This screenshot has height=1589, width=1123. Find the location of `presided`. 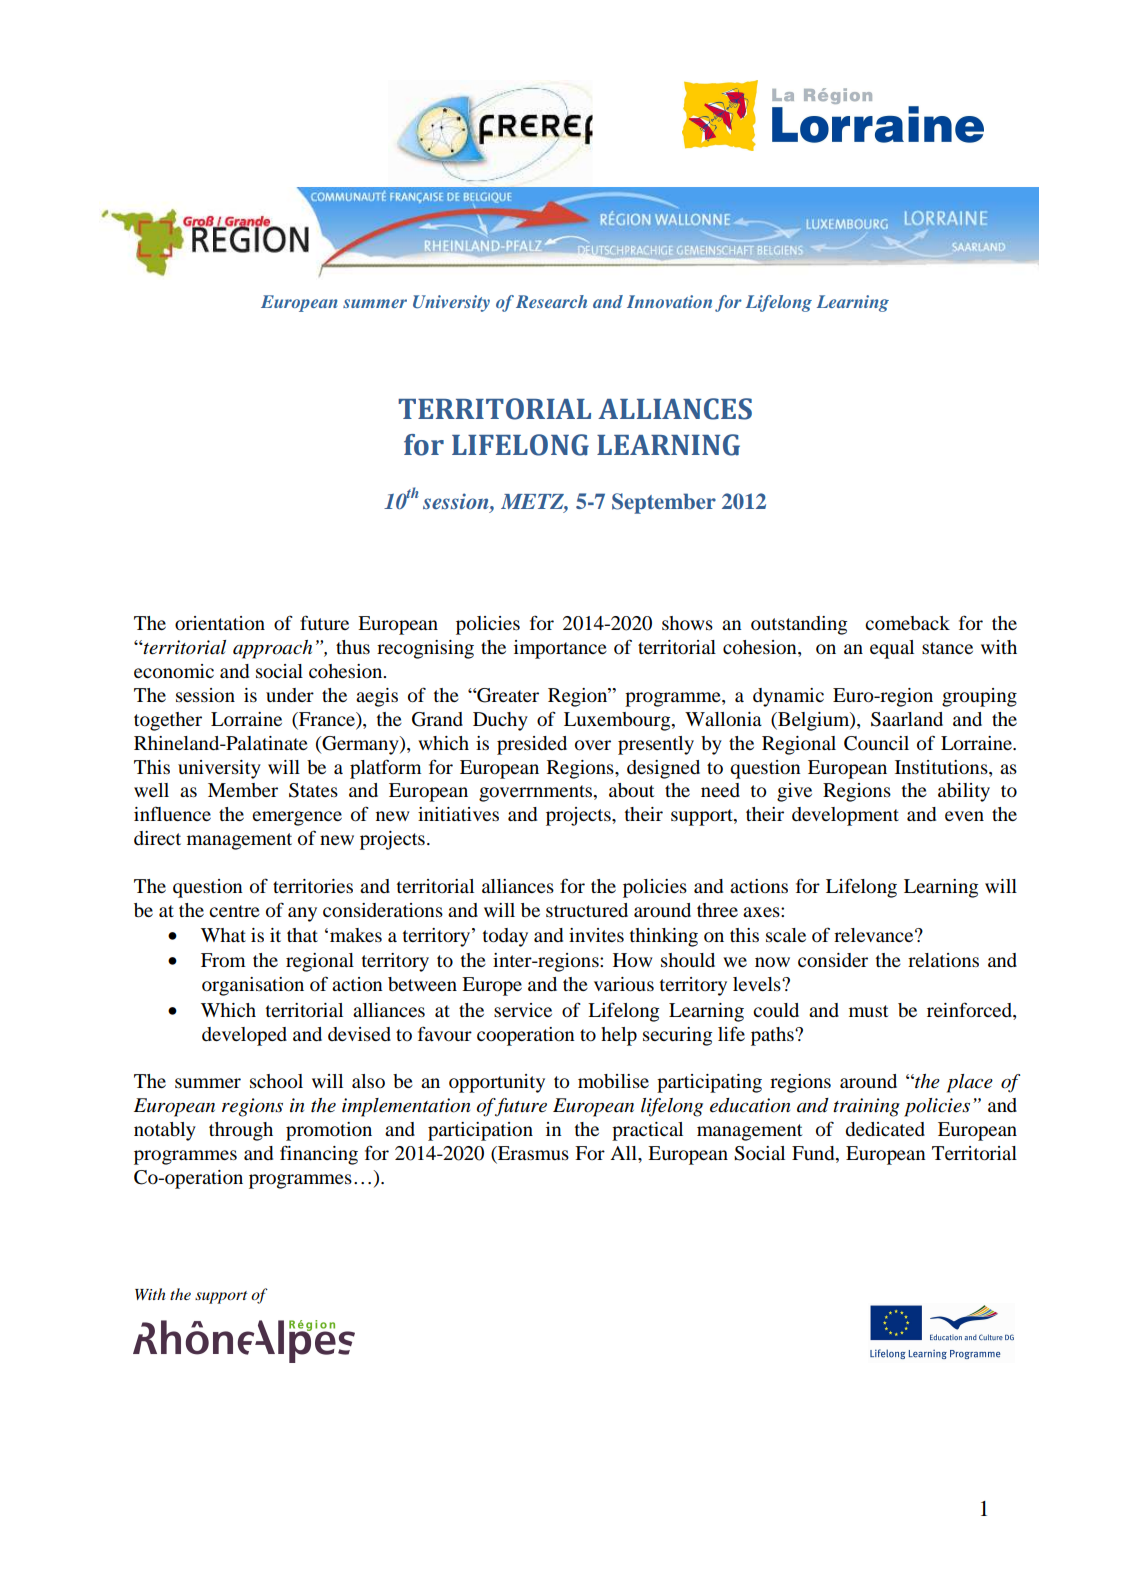

presided is located at coordinates (532, 745).
